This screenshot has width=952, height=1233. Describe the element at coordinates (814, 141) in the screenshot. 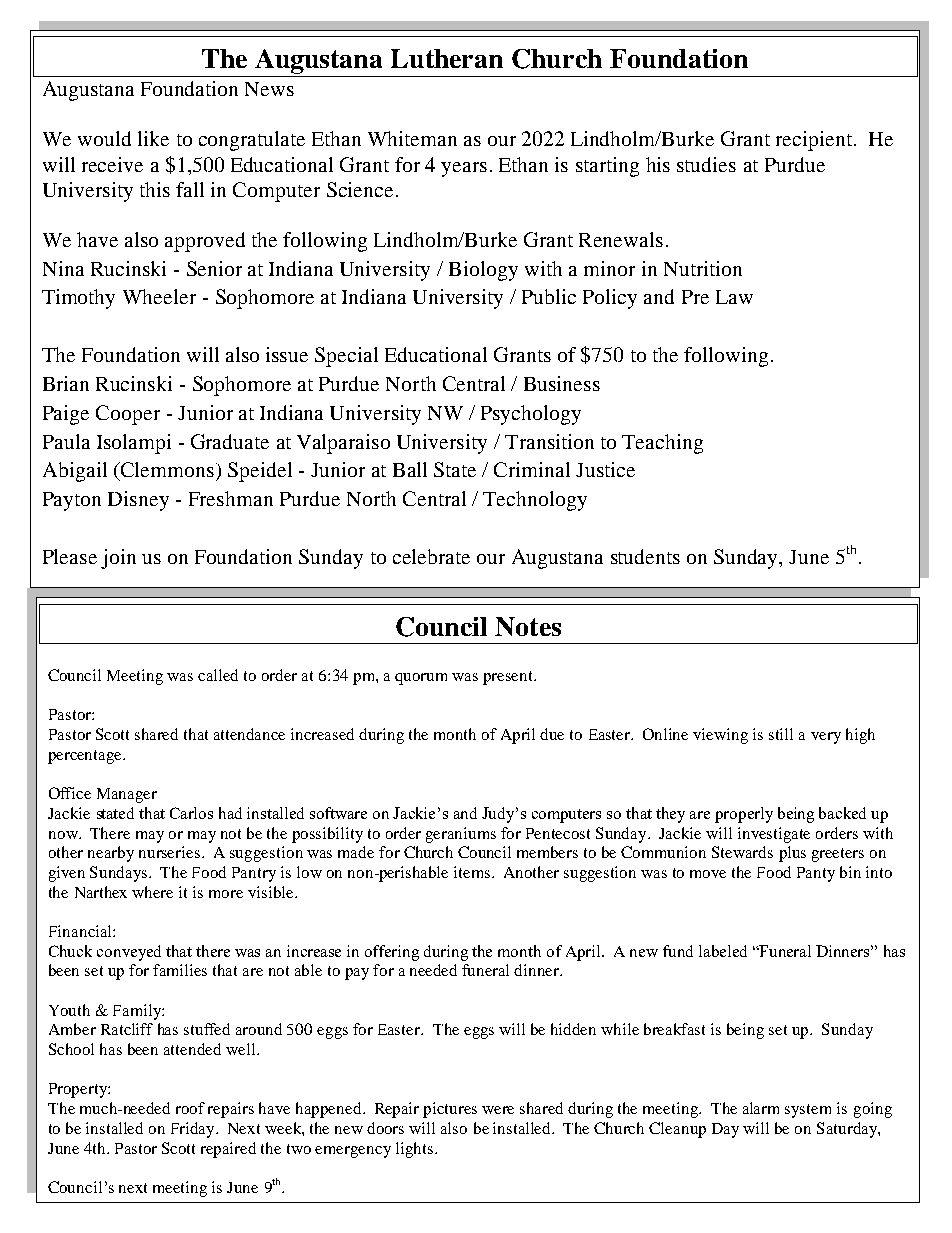

I see `recipient` at that location.
